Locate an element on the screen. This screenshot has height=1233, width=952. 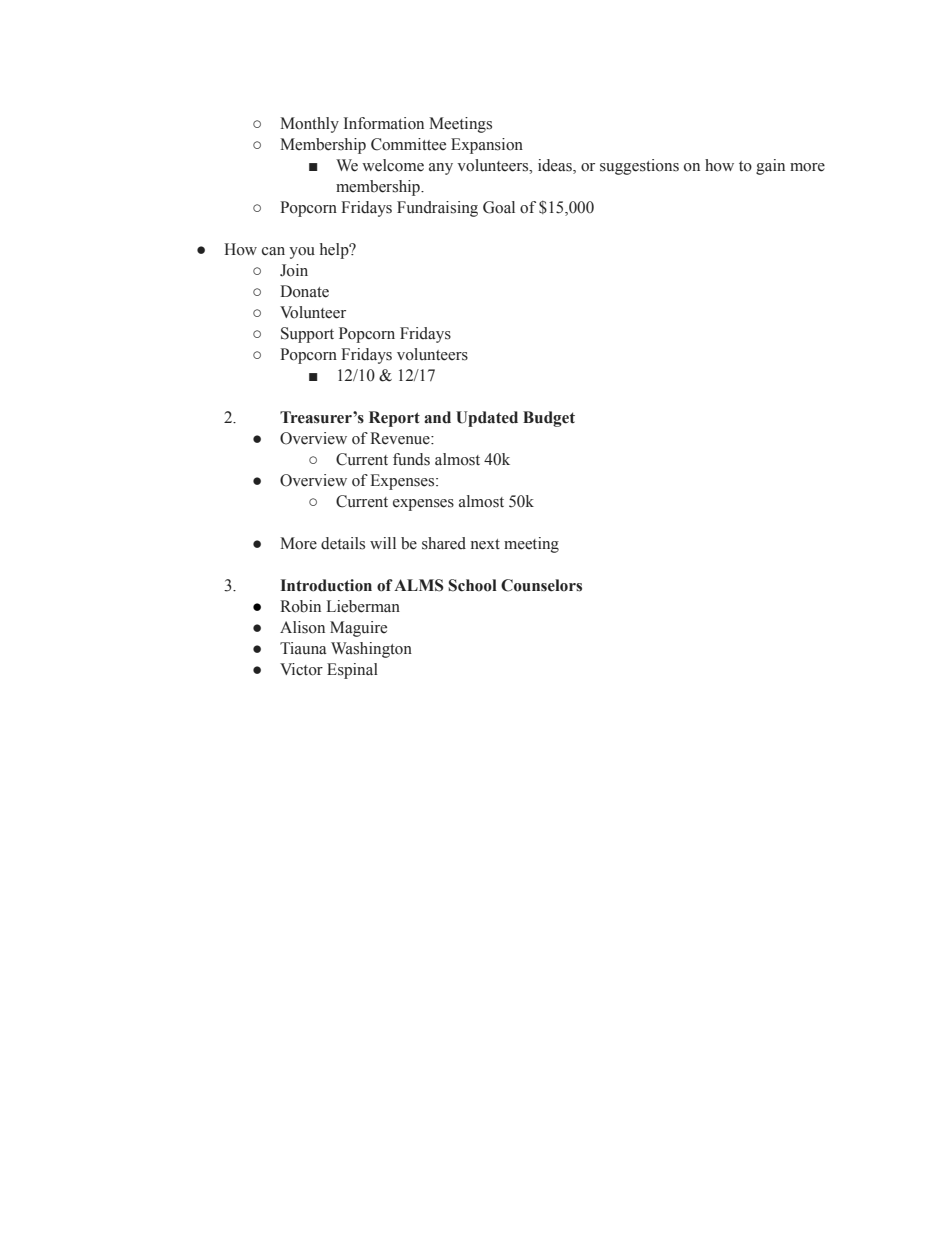
Budget is located at coordinates (549, 419).
